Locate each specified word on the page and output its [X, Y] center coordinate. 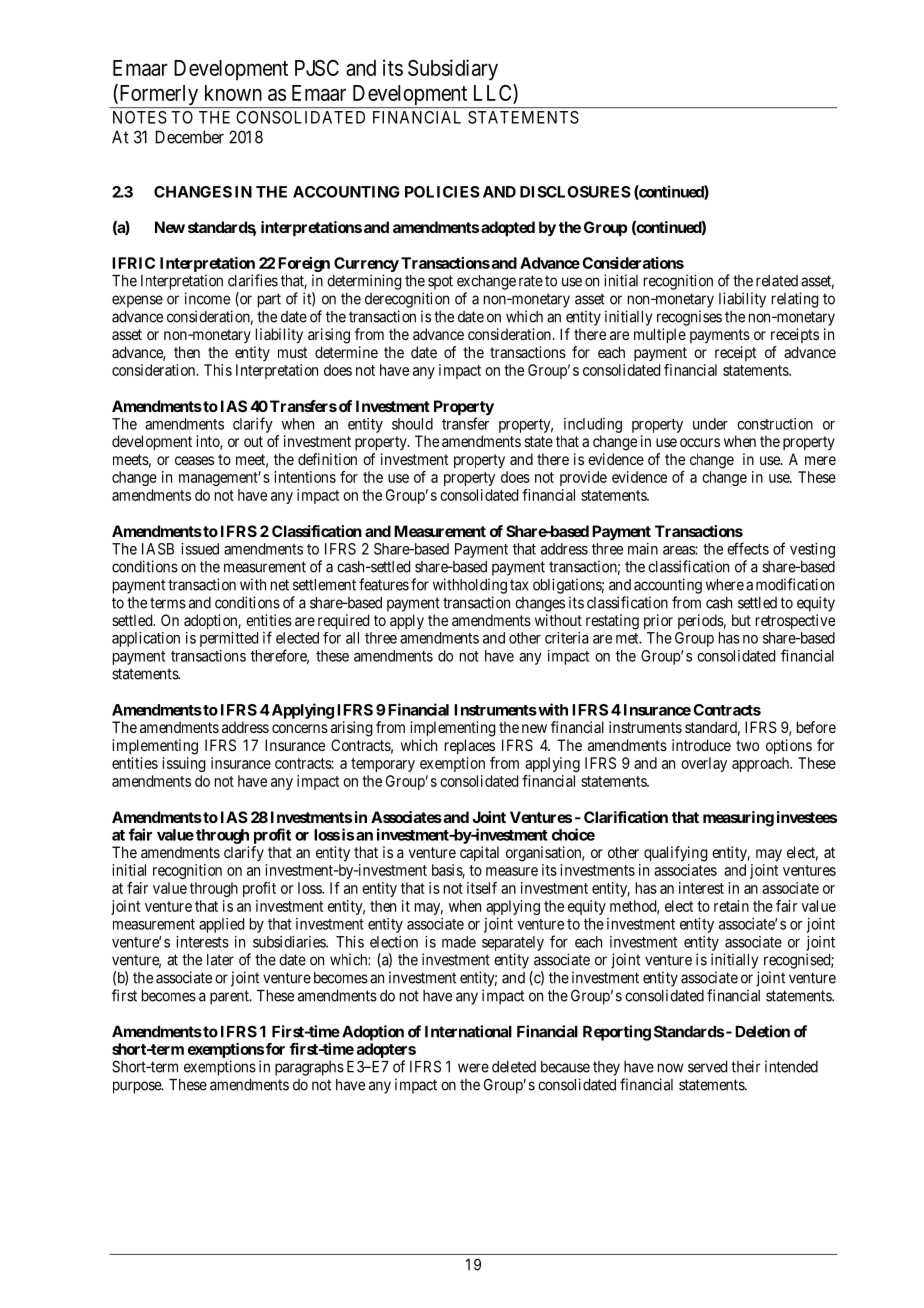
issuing [184, 764]
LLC [494, 92]
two [747, 745]
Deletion [762, 1031]
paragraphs [309, 1068]
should [412, 424]
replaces [470, 746]
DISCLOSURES [575, 192]
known [233, 93]
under [710, 424]
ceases [194, 460]
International [468, 1031]
